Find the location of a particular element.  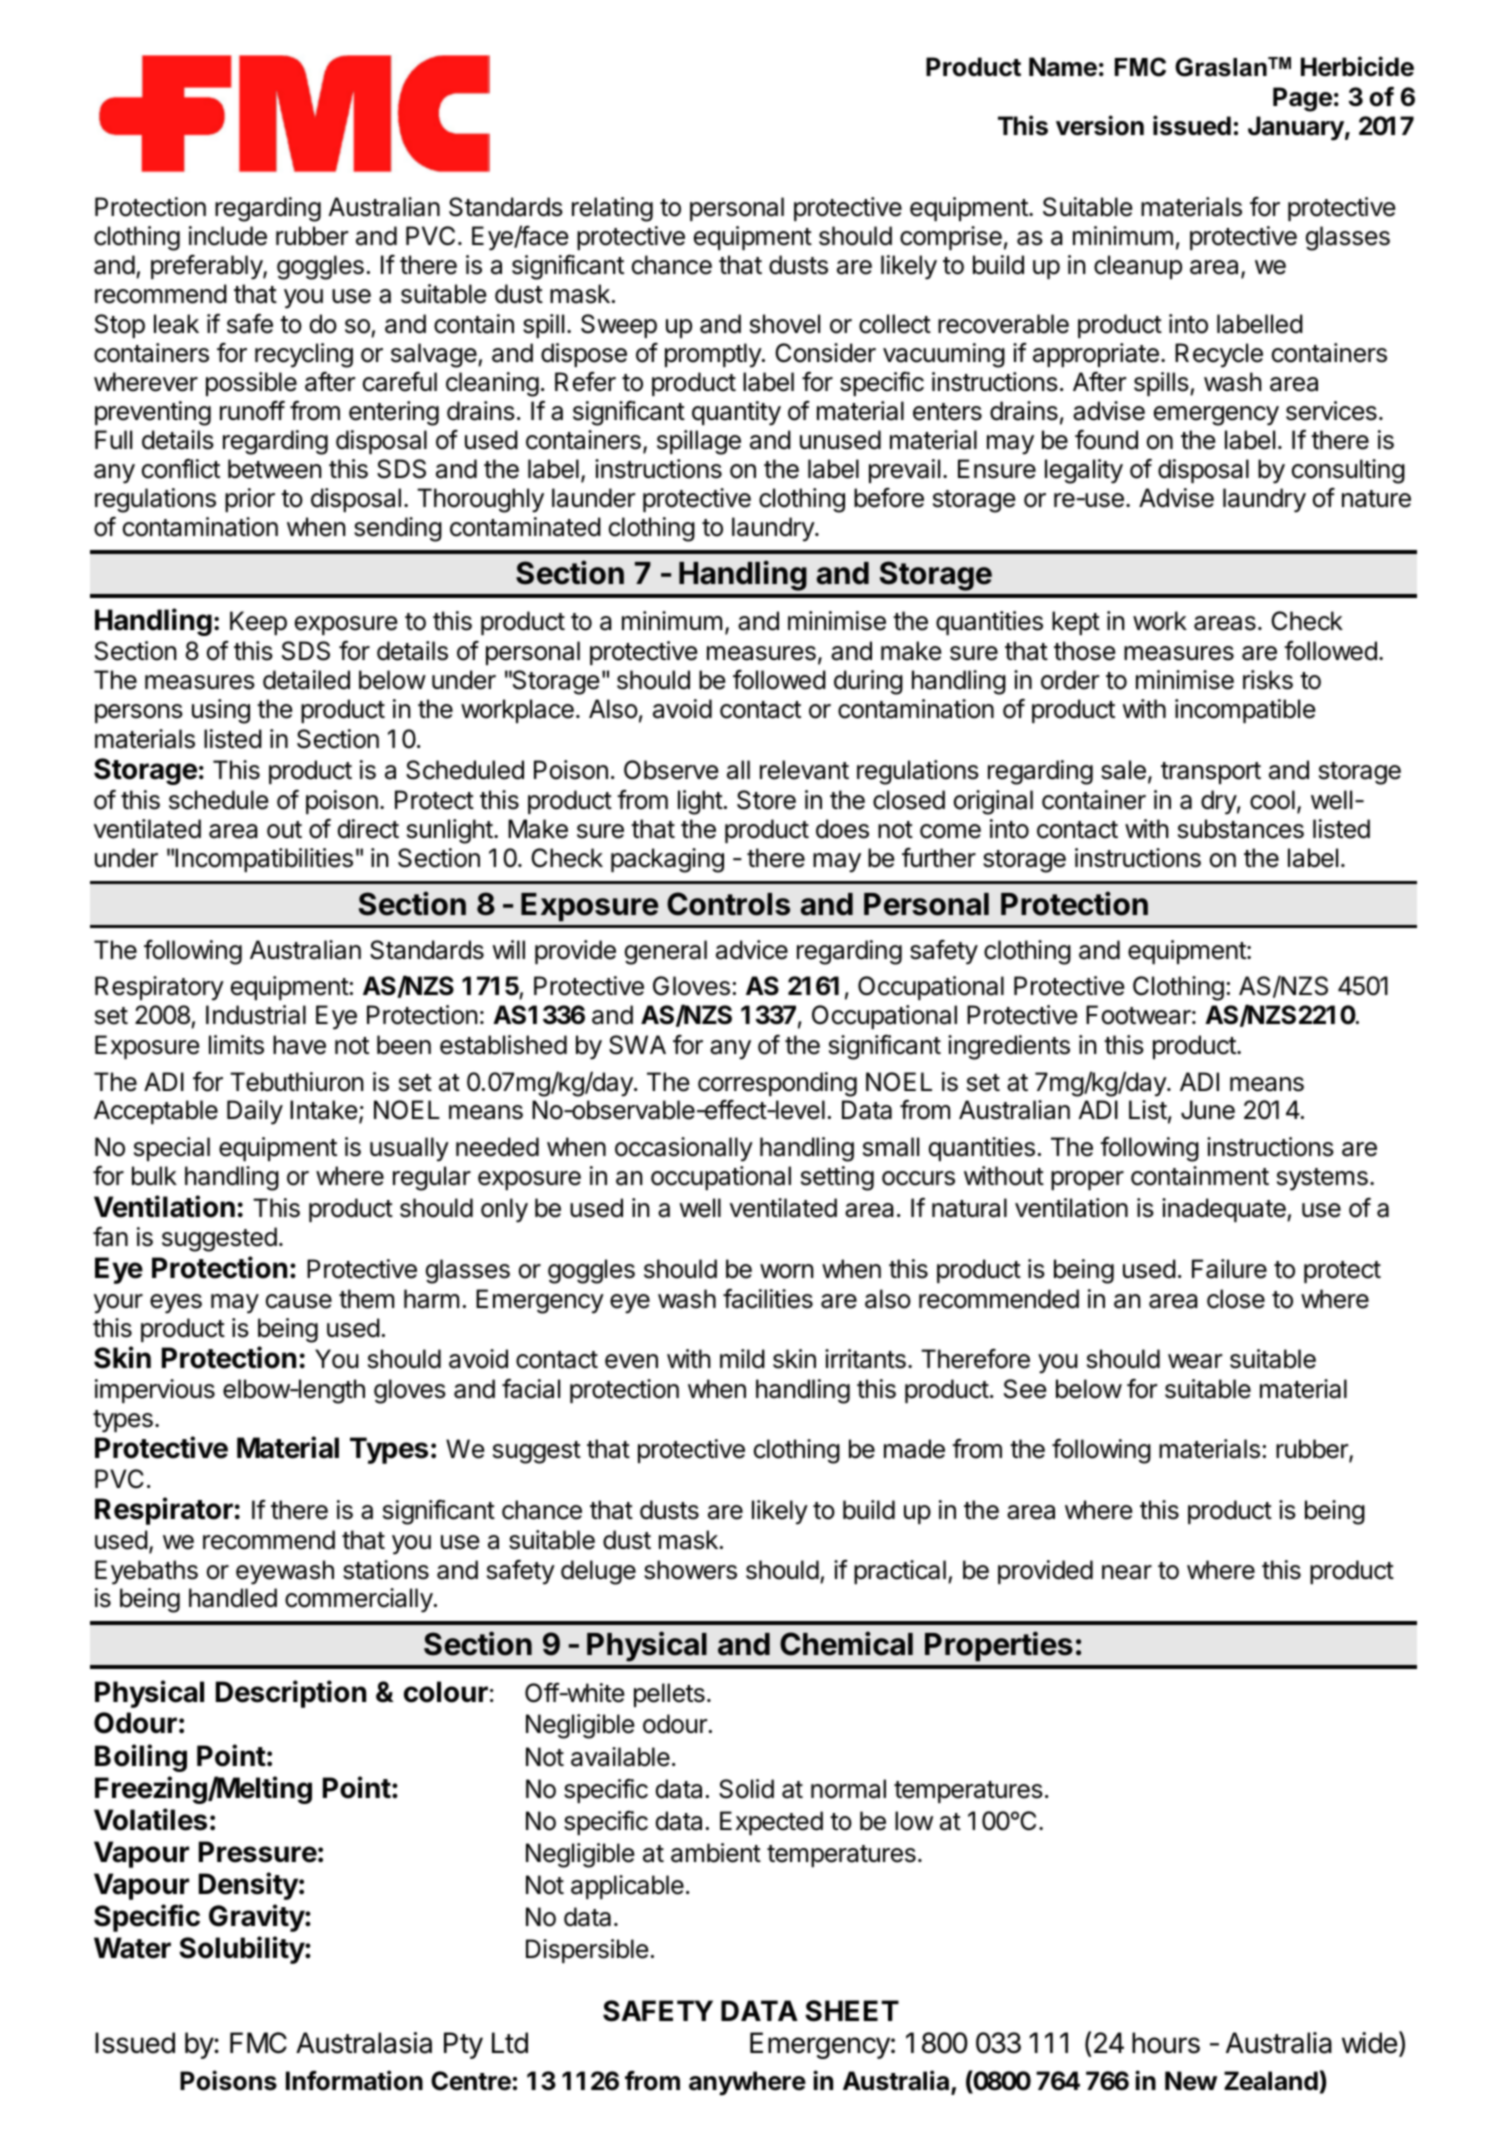

Page is located at coordinates (1302, 99).
